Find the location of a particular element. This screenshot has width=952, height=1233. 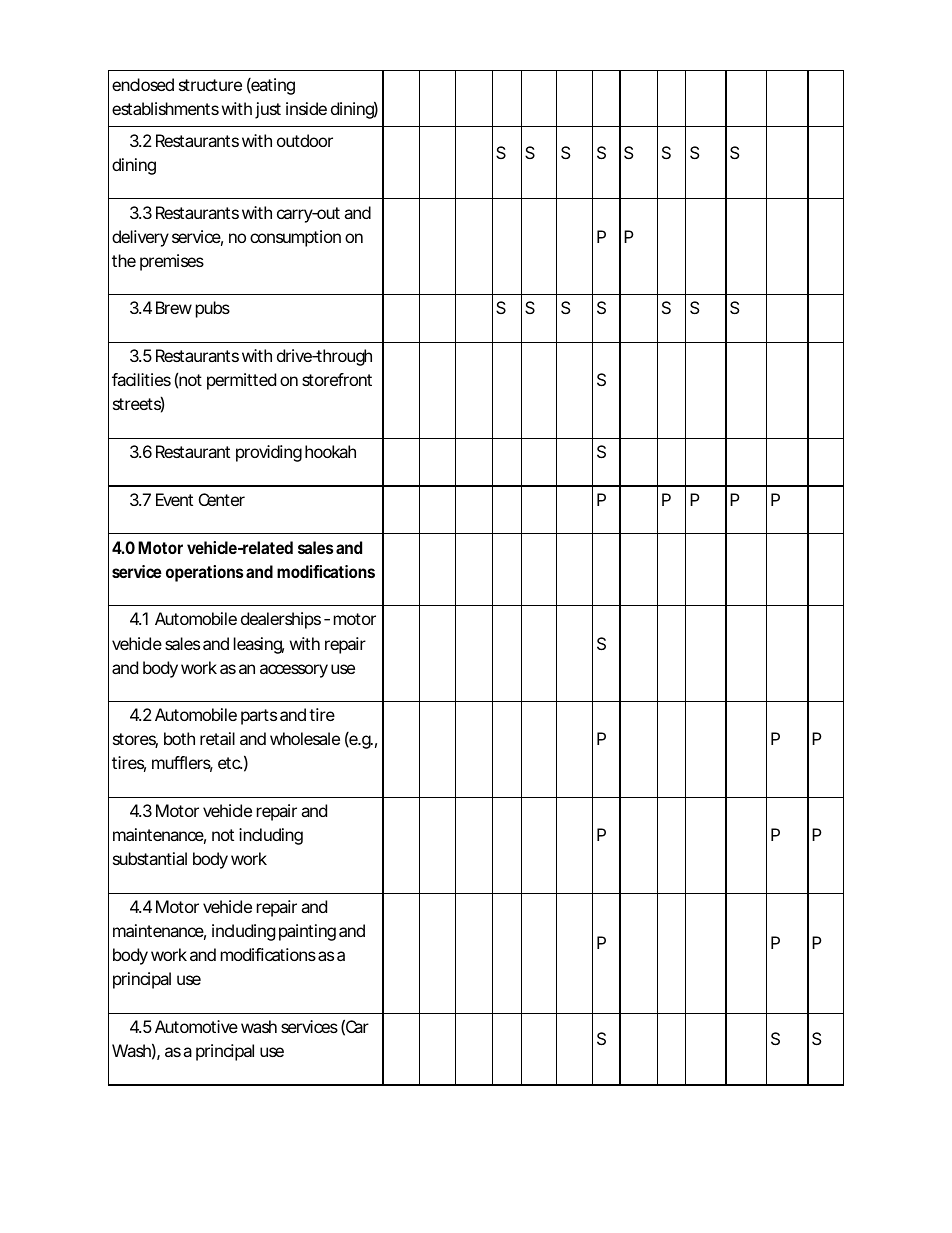

Center is located at coordinates (222, 499).
